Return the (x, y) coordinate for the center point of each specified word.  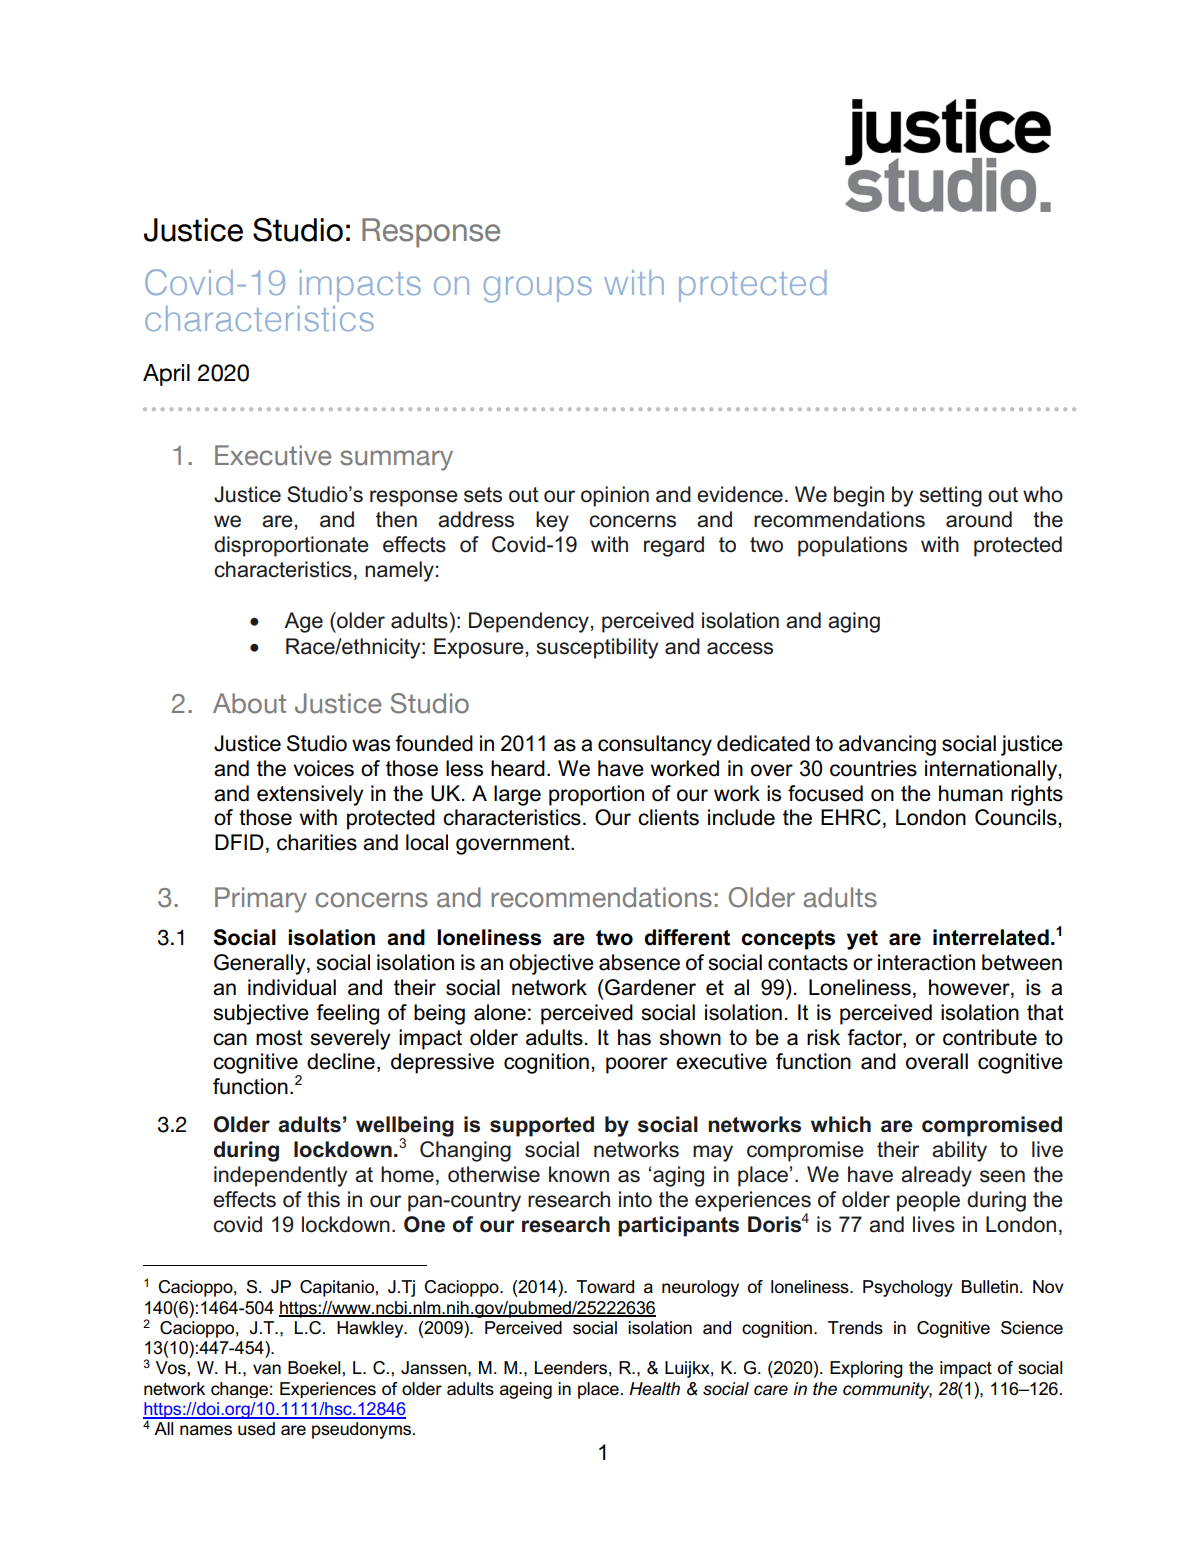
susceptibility (597, 648)
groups (538, 289)
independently (280, 1176)
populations (852, 546)
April (166, 375)
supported (542, 1126)
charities (317, 842)
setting (951, 496)
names (206, 1430)
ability (959, 1151)
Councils (1017, 817)
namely (399, 571)
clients (668, 817)
